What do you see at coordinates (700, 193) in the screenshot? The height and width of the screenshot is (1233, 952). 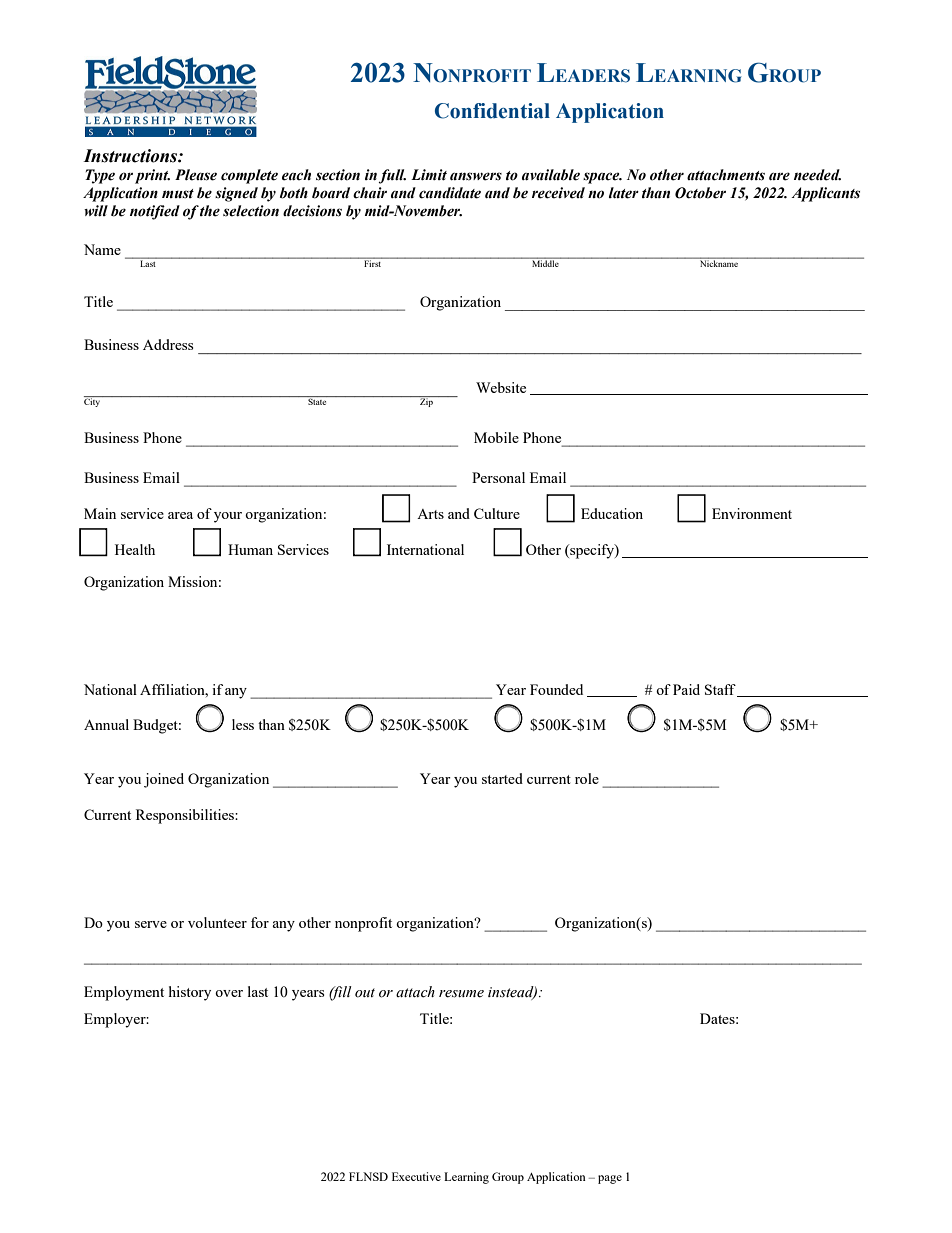 I see `October` at bounding box center [700, 193].
